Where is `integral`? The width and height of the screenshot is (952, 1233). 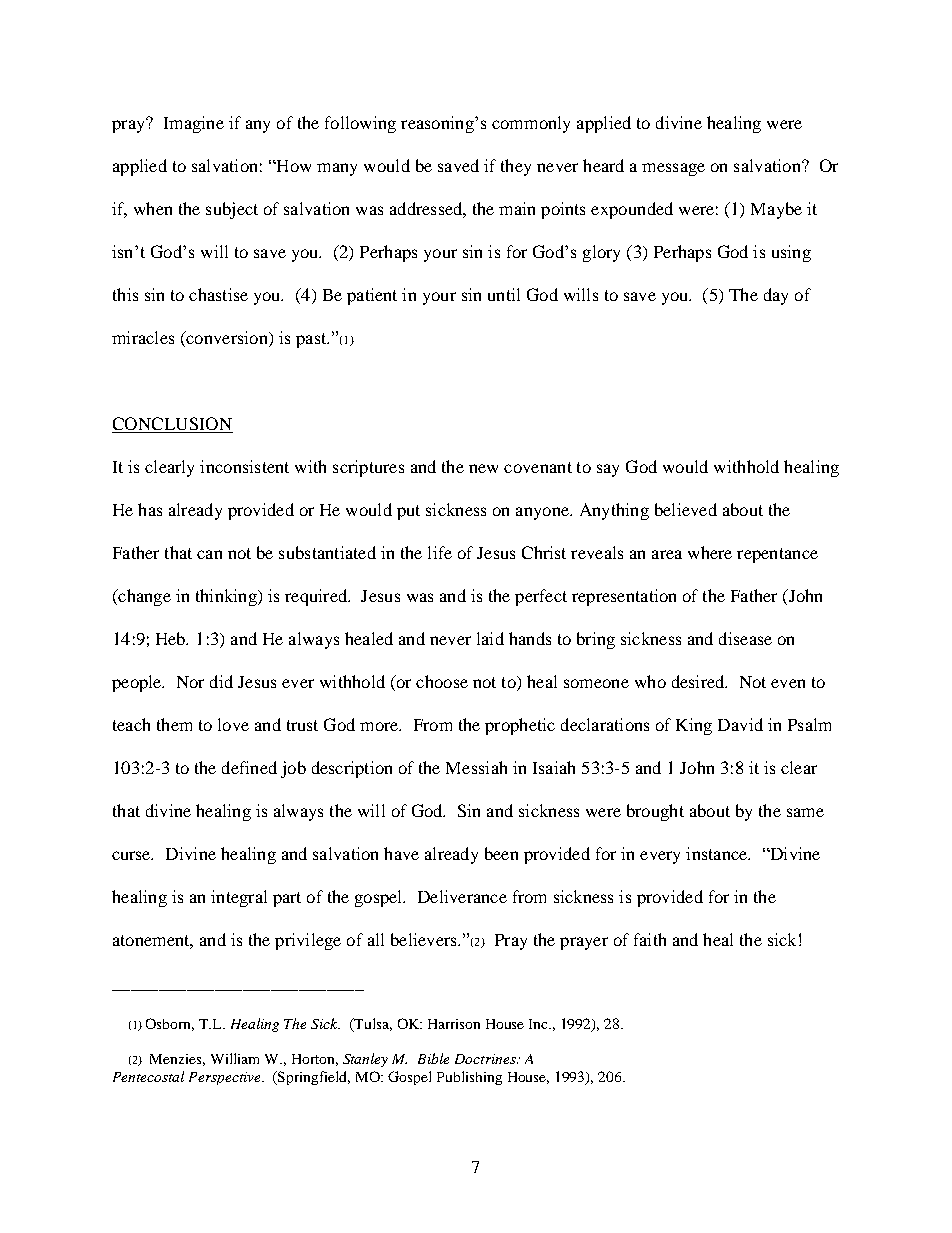
integral is located at coordinates (239, 898).
